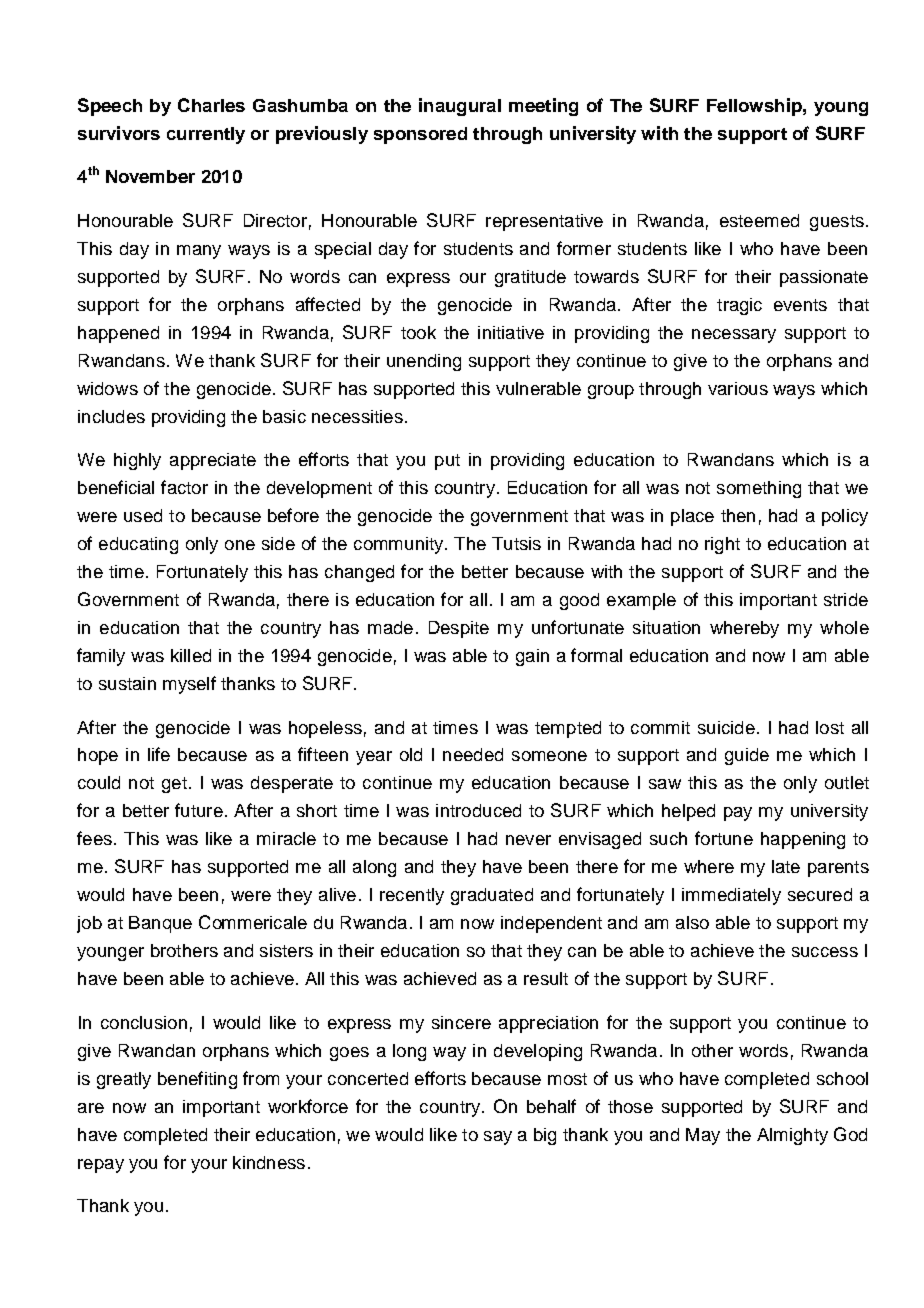  I want to click on future, so click(199, 810).
